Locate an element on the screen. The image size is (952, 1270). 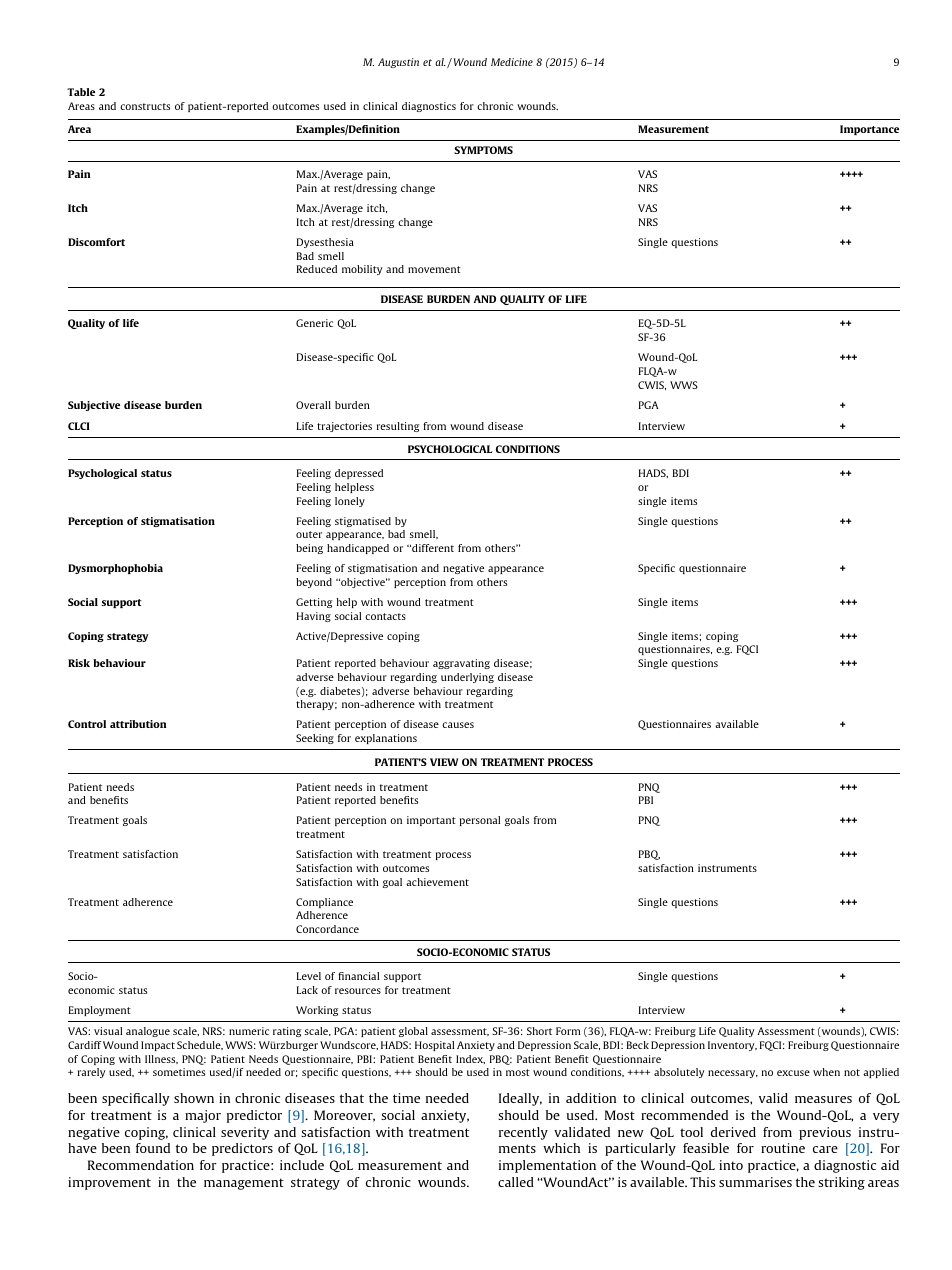
recently is located at coordinates (523, 1133).
